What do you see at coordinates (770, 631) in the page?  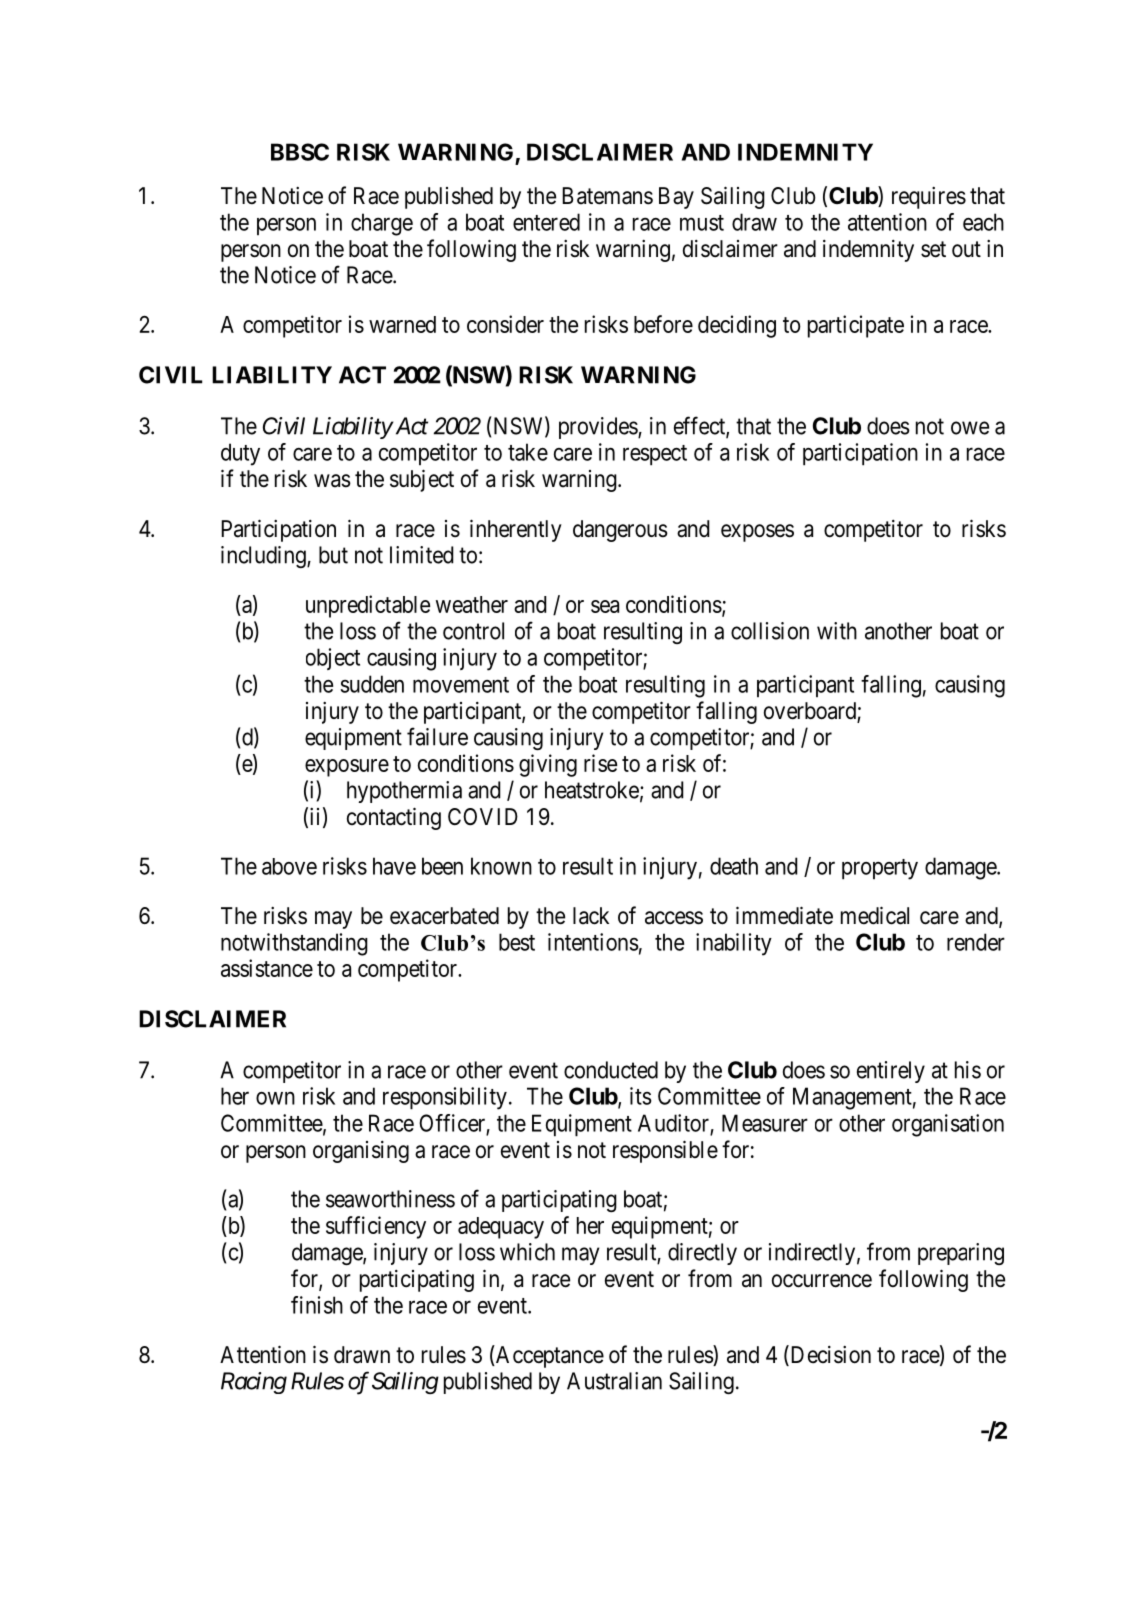 I see `collision` at bounding box center [770, 631].
